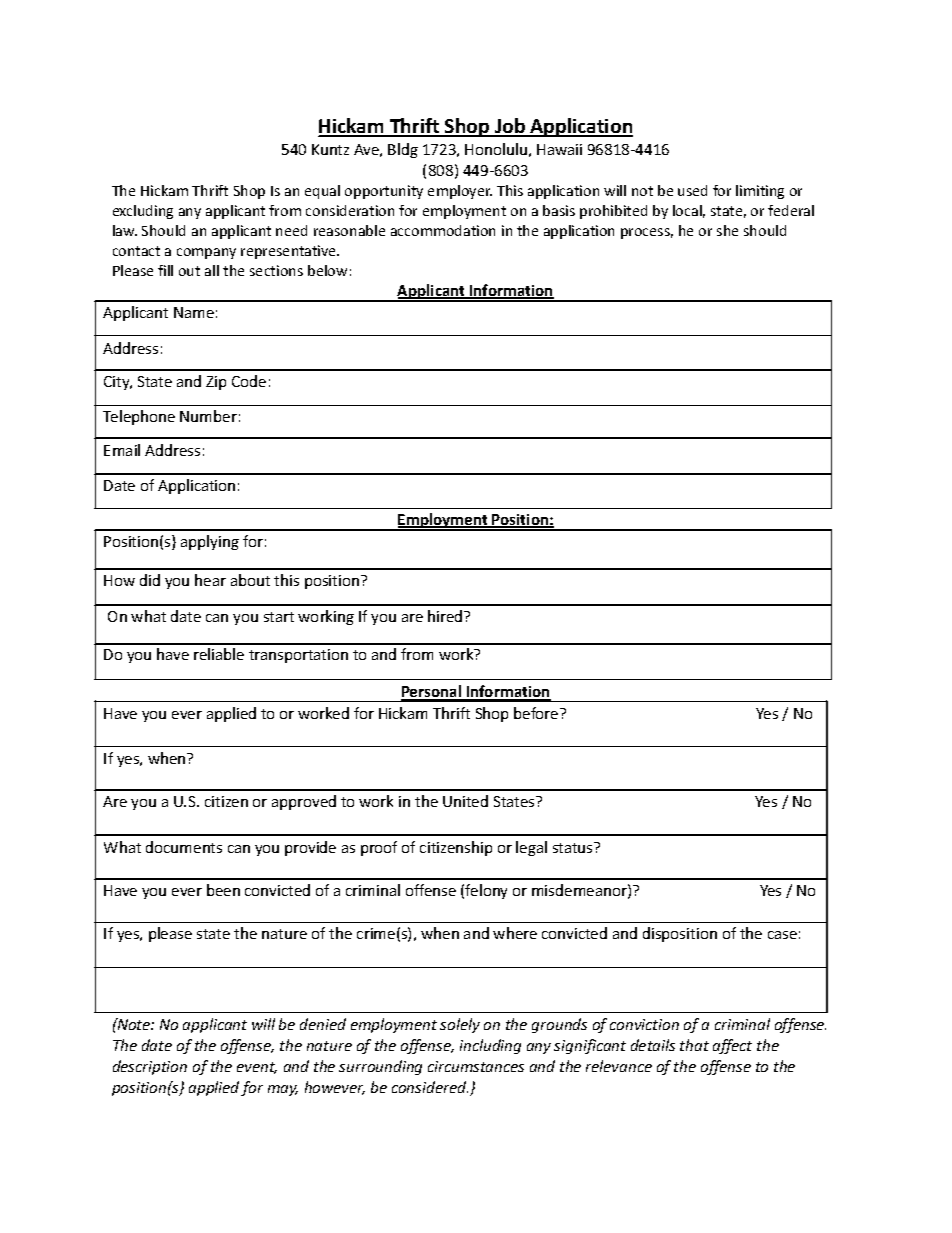  I want to click on excluding, so click(143, 212).
